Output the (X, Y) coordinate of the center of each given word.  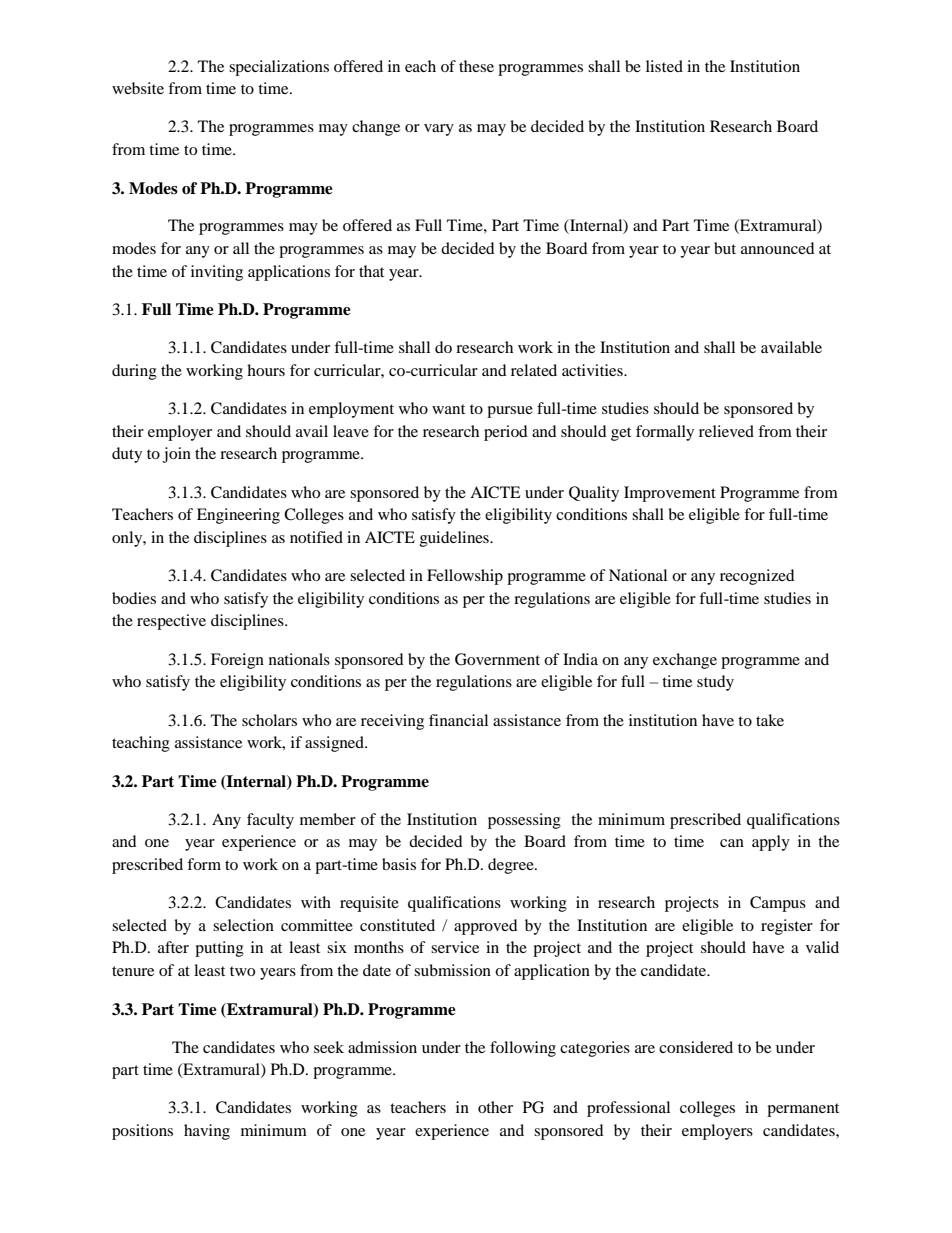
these (476, 66)
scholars (269, 720)
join (177, 455)
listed (664, 66)
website (138, 88)
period (506, 433)
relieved (726, 431)
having (207, 1132)
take (770, 720)
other (495, 1107)
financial (458, 720)
